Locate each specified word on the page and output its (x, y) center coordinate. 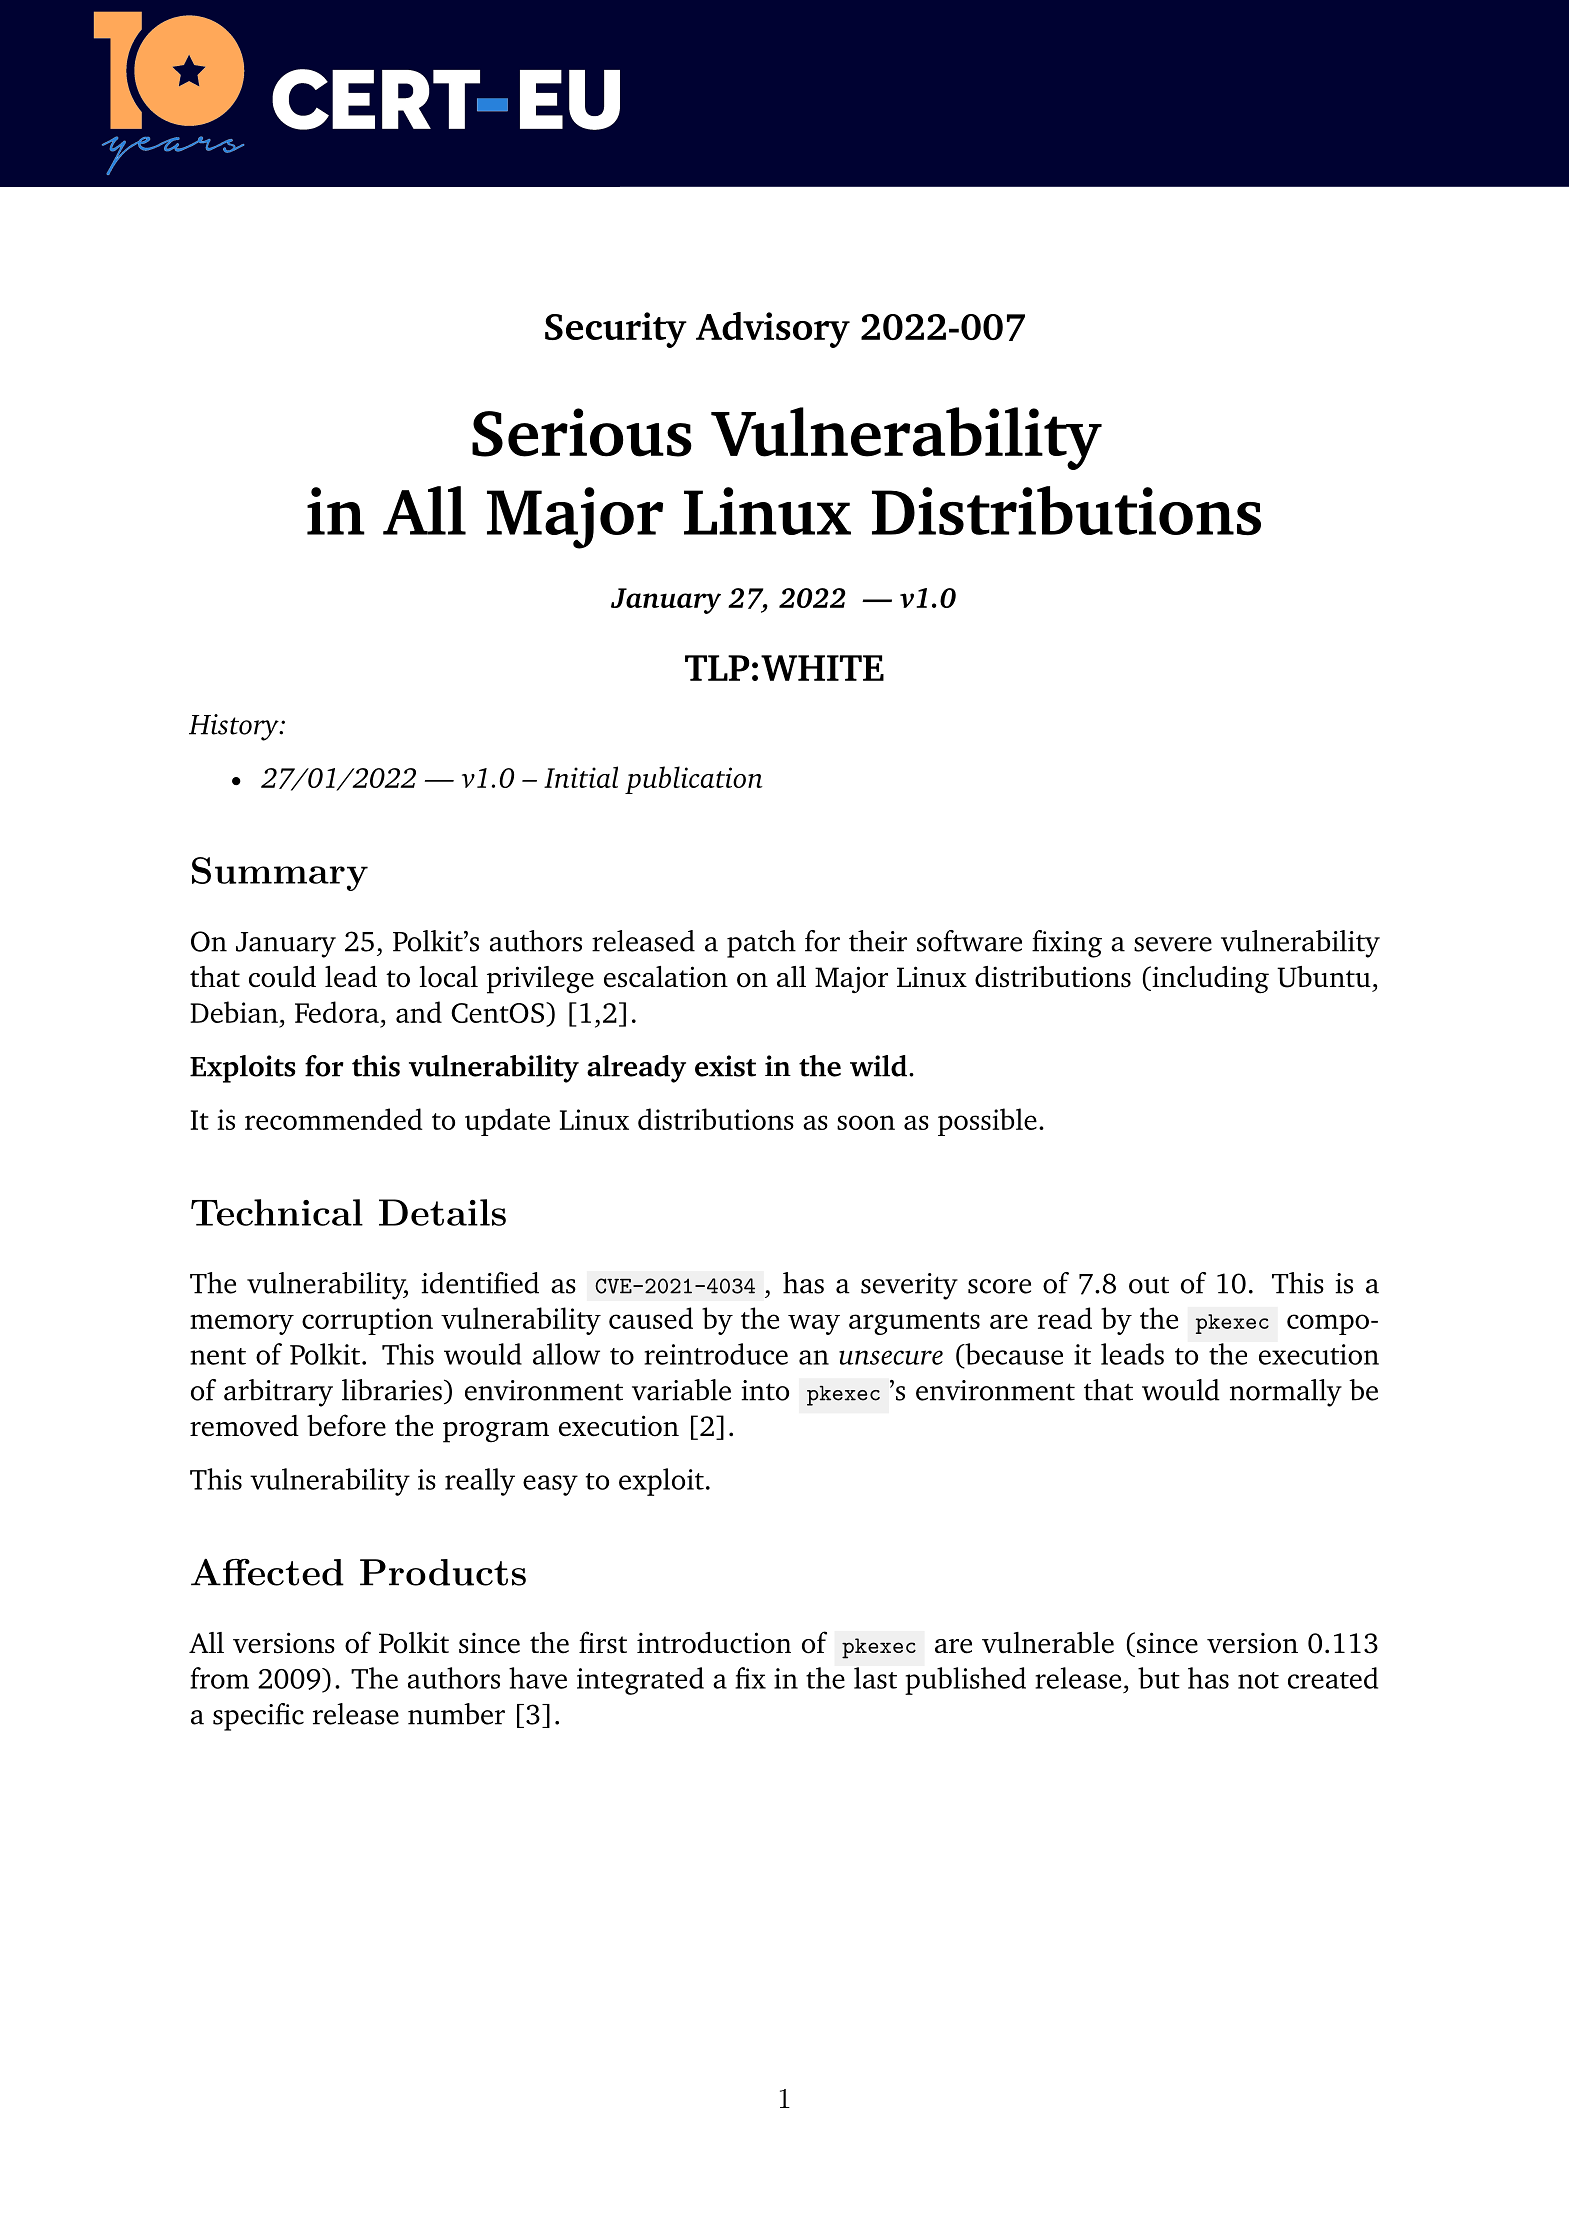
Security (616, 330)
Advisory (773, 330)
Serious (582, 432)
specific (258, 1717)
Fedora (337, 1012)
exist (725, 1066)
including (1209, 980)
